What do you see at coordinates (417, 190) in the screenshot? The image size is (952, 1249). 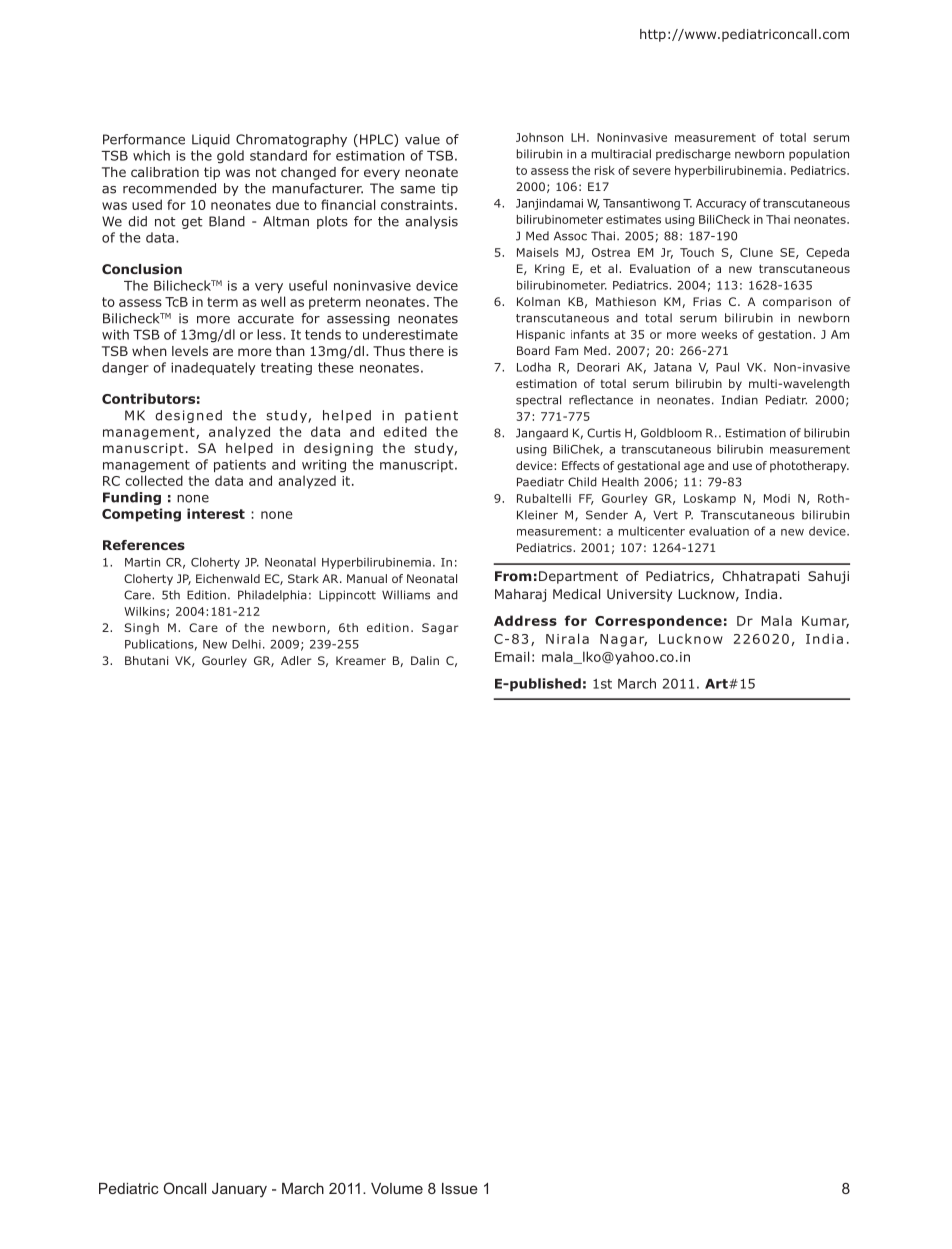 I see `same` at bounding box center [417, 190].
